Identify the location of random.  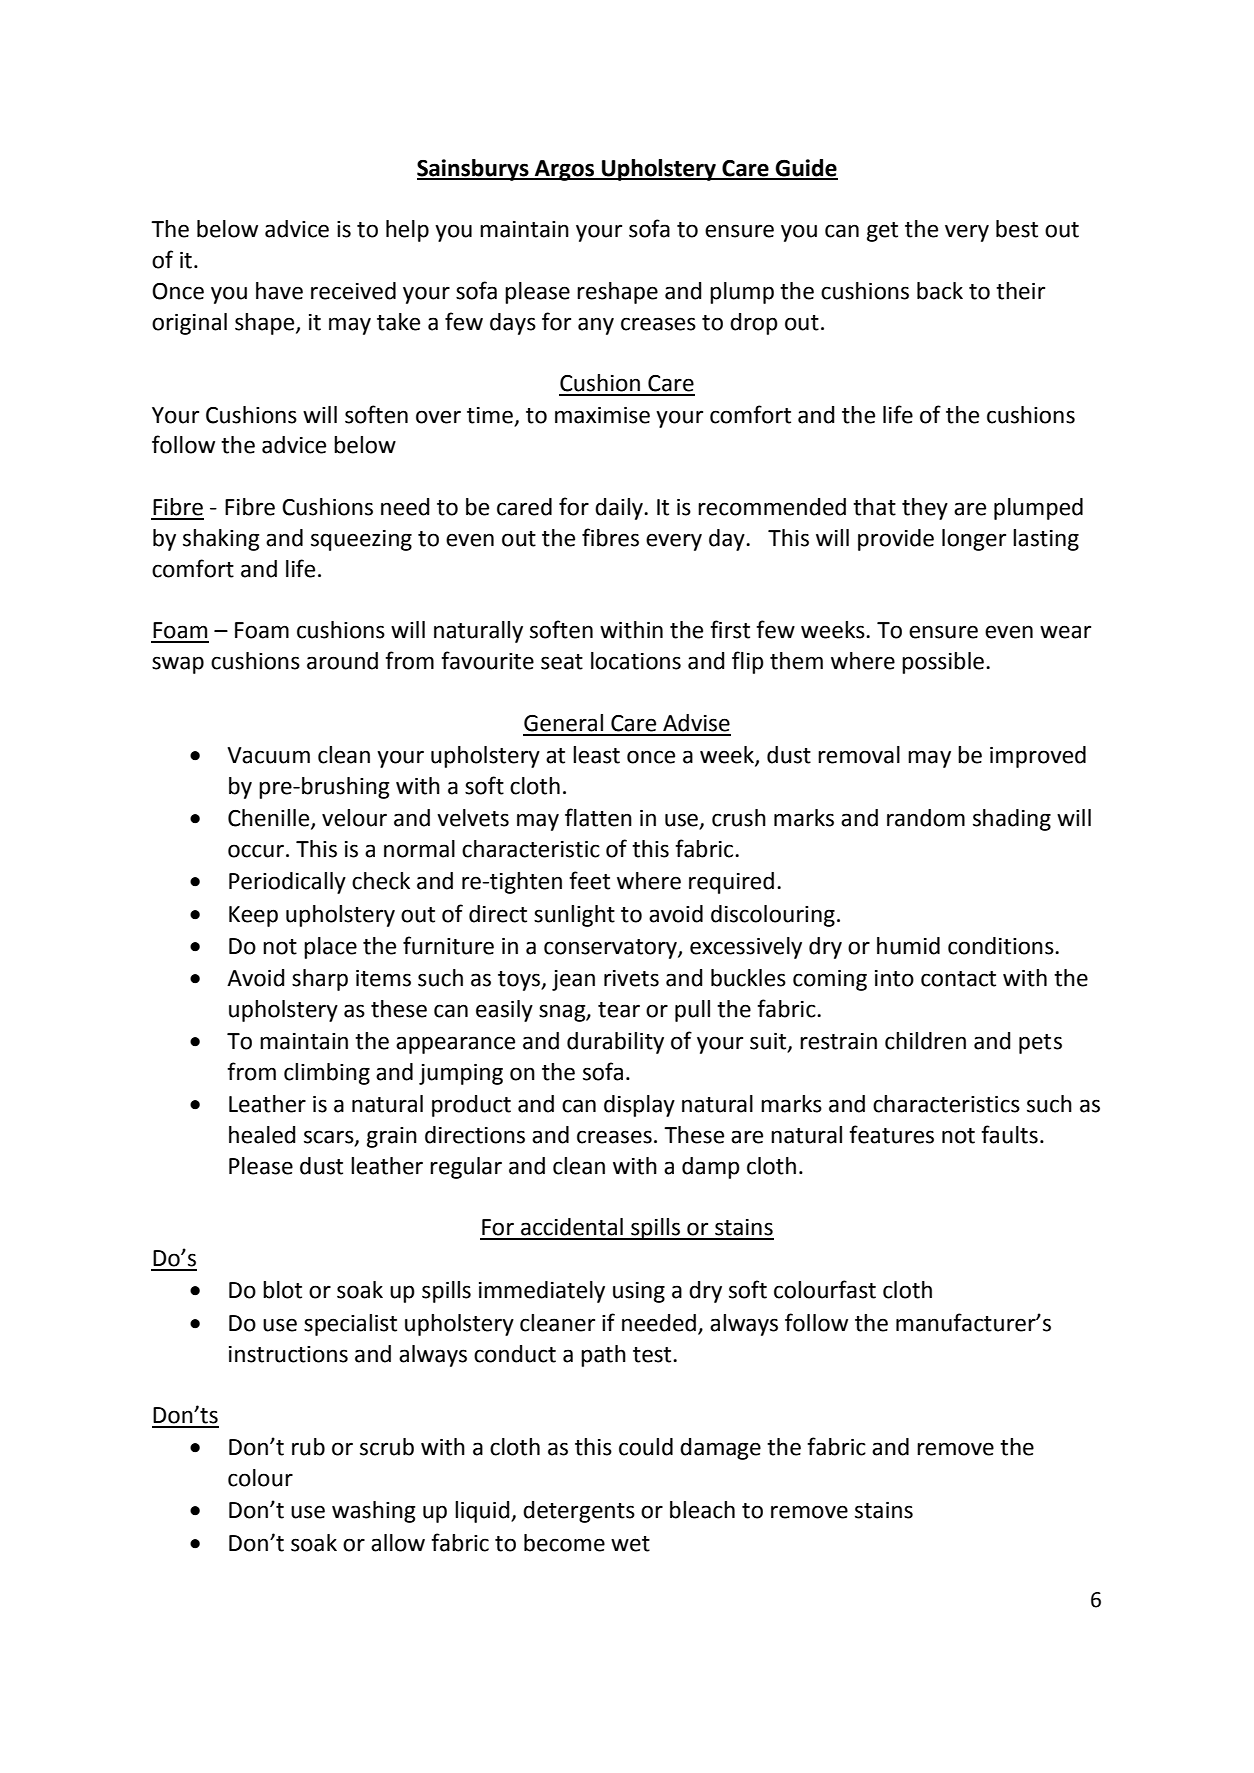
(926, 818).
